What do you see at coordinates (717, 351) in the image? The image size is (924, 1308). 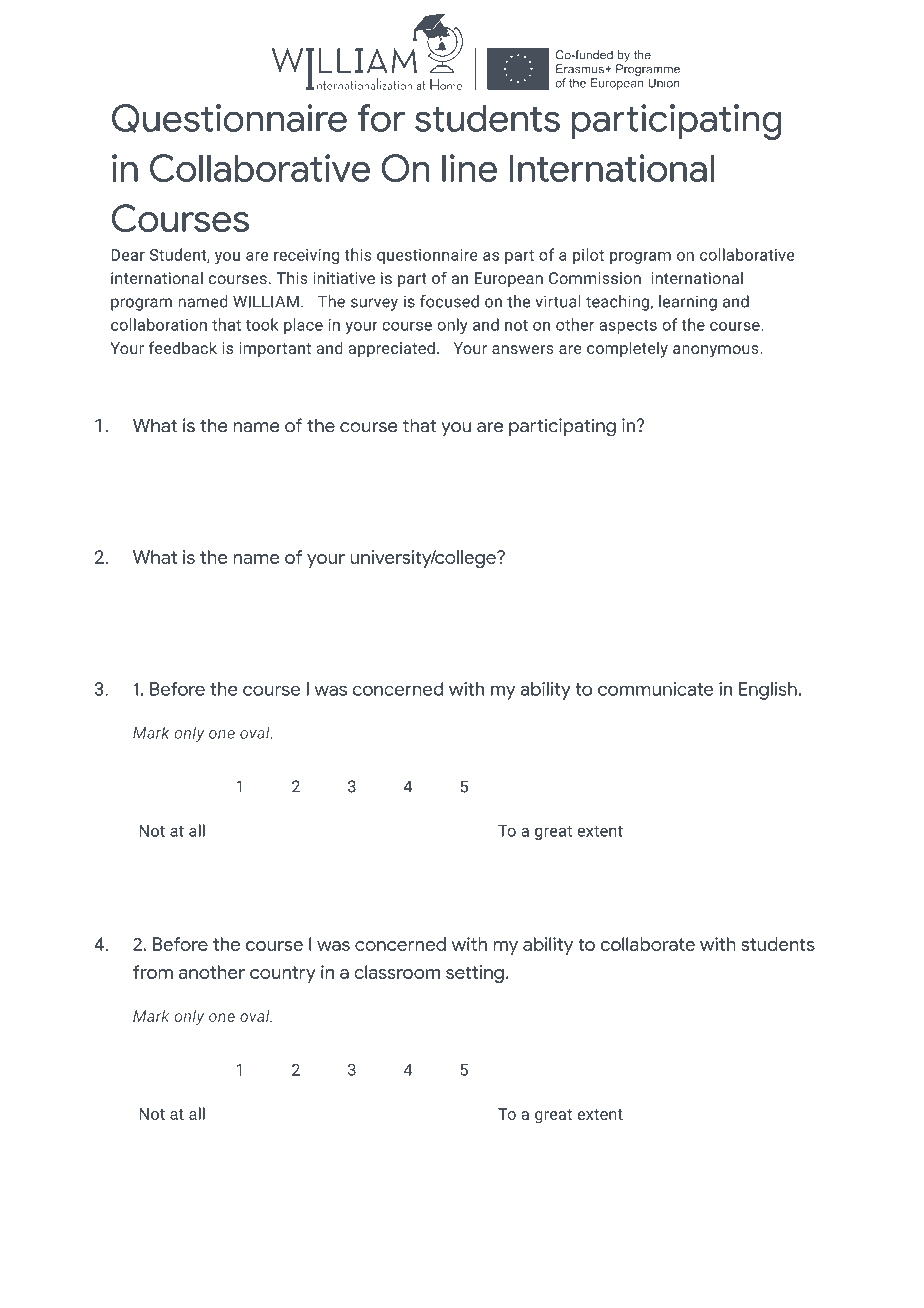 I see `anonymous` at bounding box center [717, 351].
